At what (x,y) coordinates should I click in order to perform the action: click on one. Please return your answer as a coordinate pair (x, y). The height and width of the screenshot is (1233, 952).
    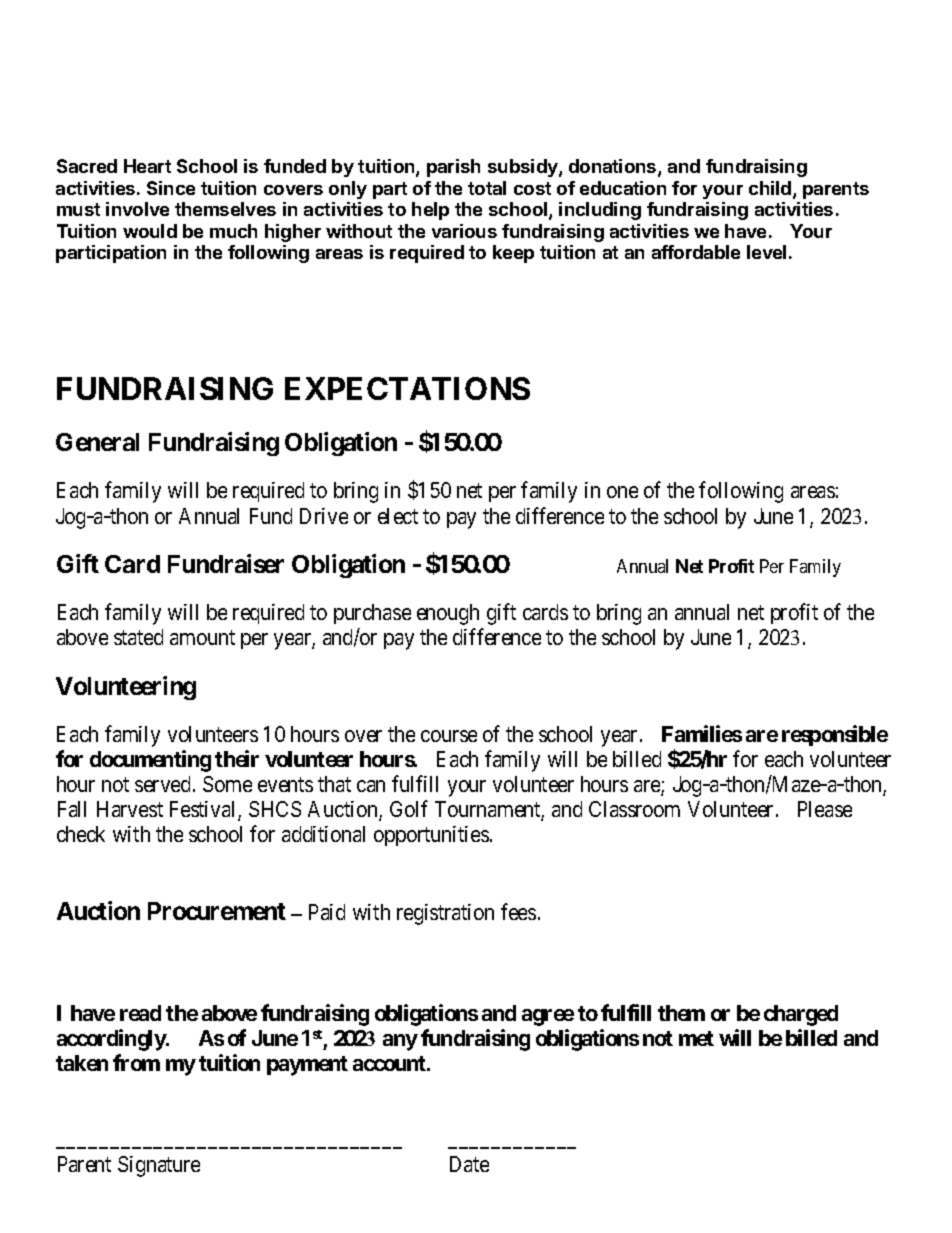
    Looking at the image, I should click on (622, 492).
